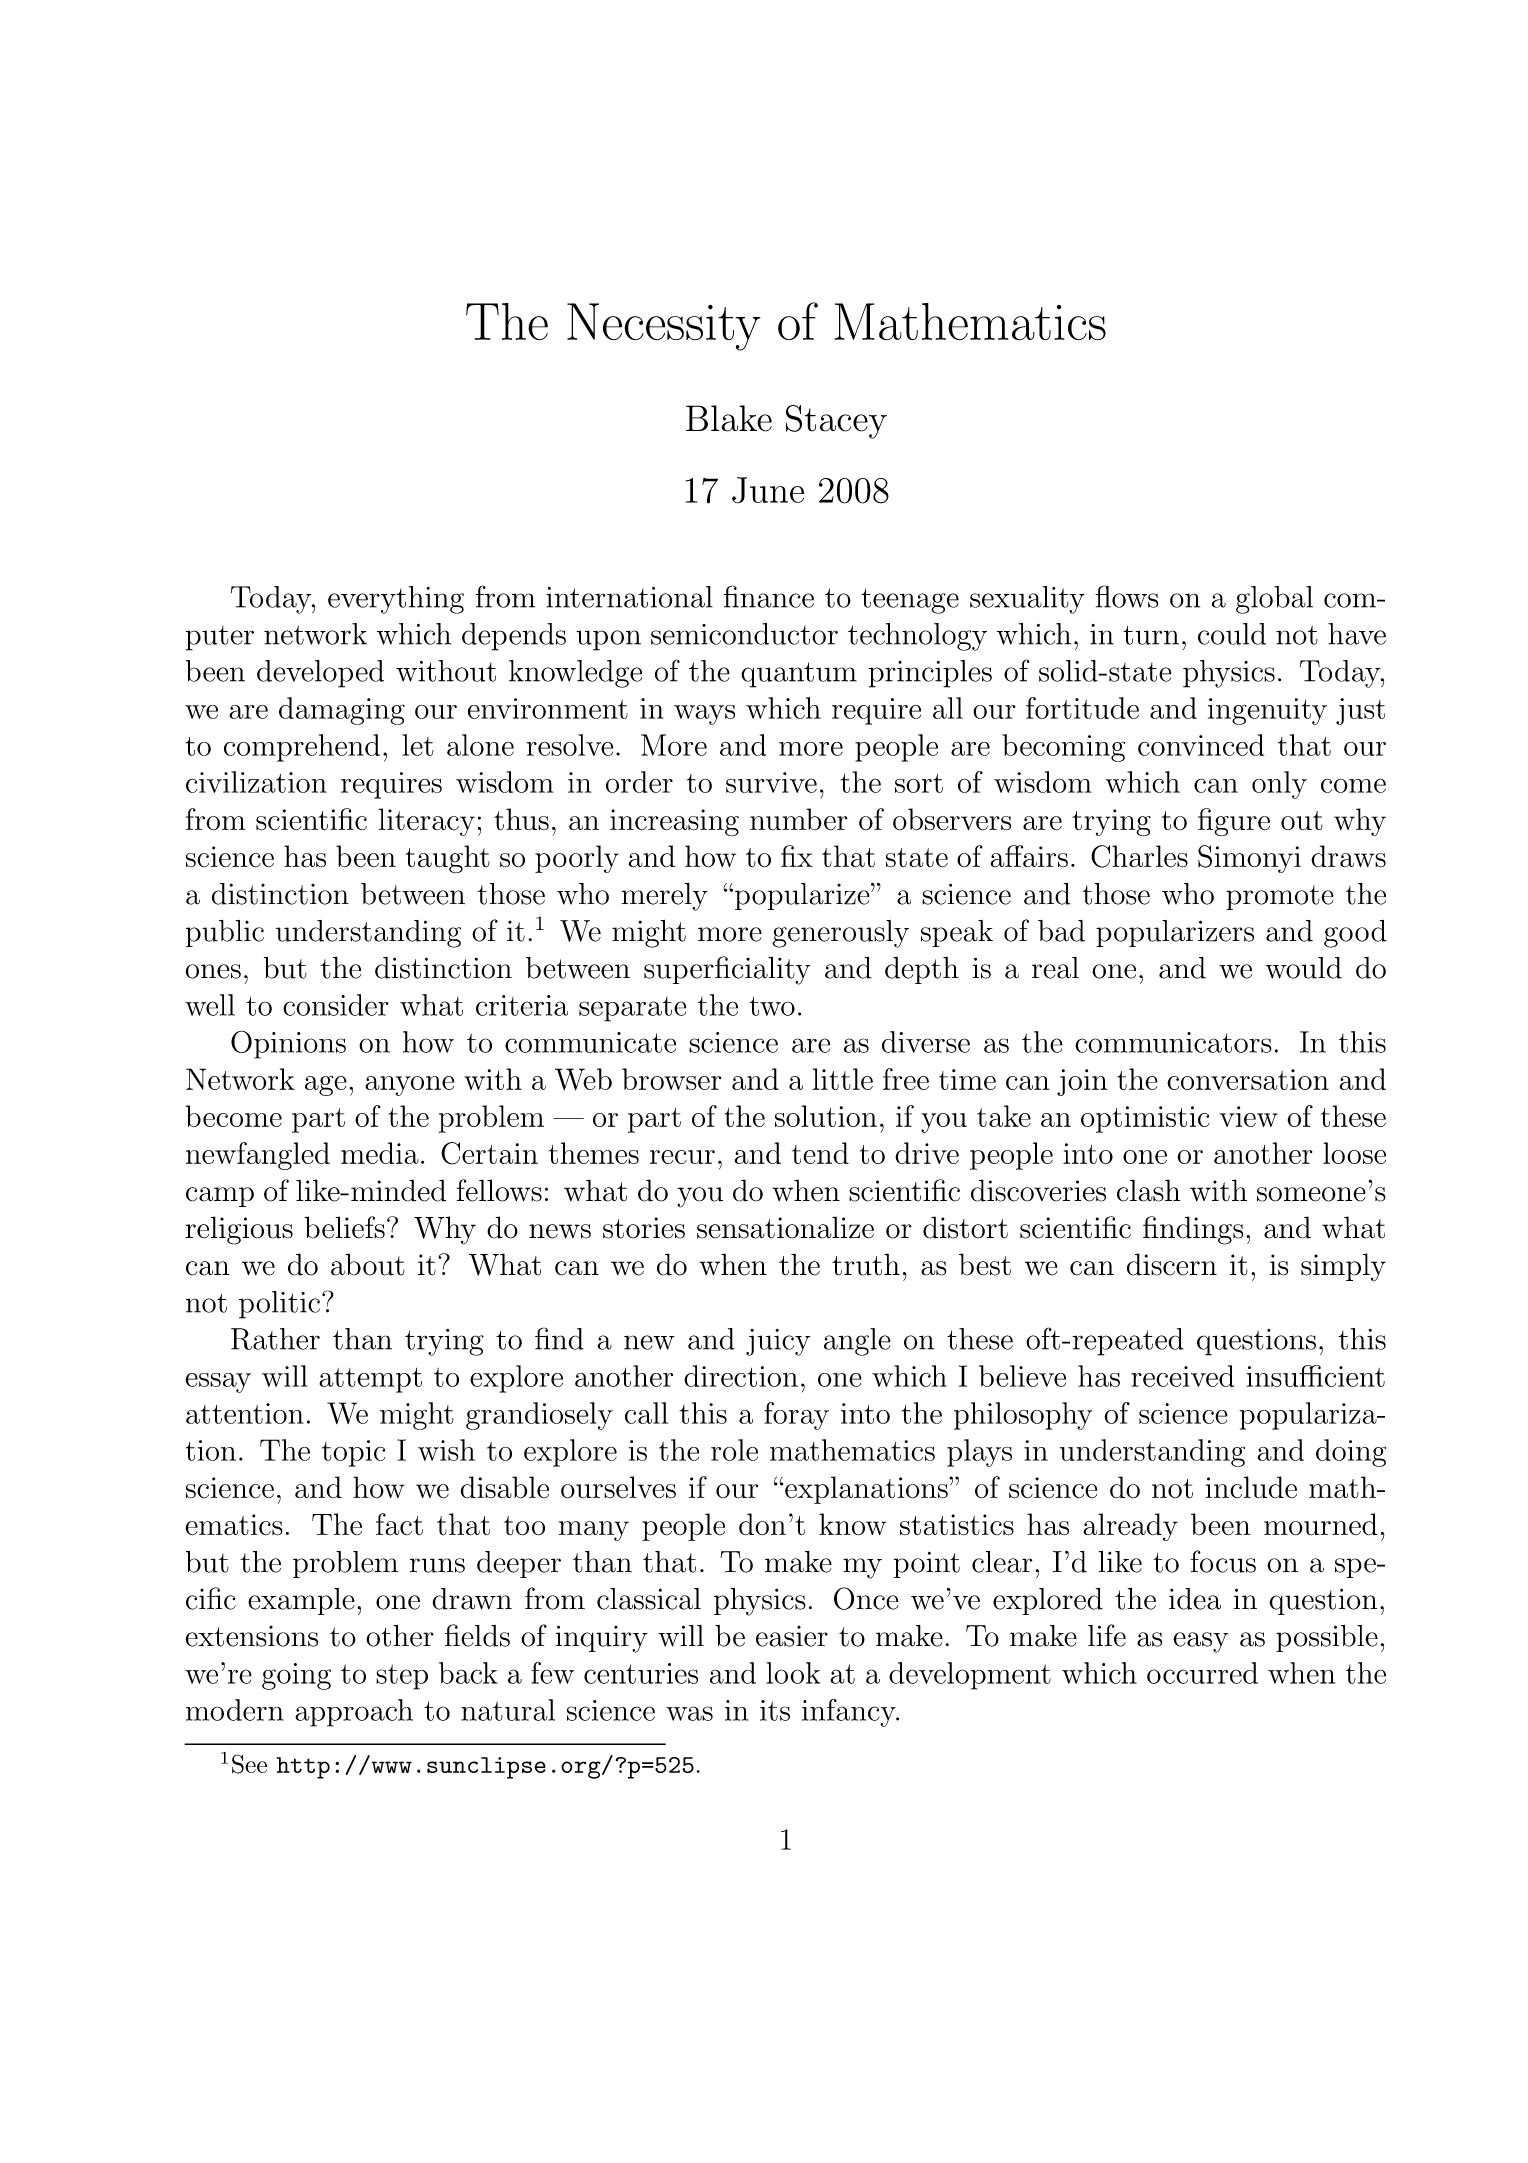 The width and height of the page is (1528, 2163). I want to click on global, so click(1274, 600).
